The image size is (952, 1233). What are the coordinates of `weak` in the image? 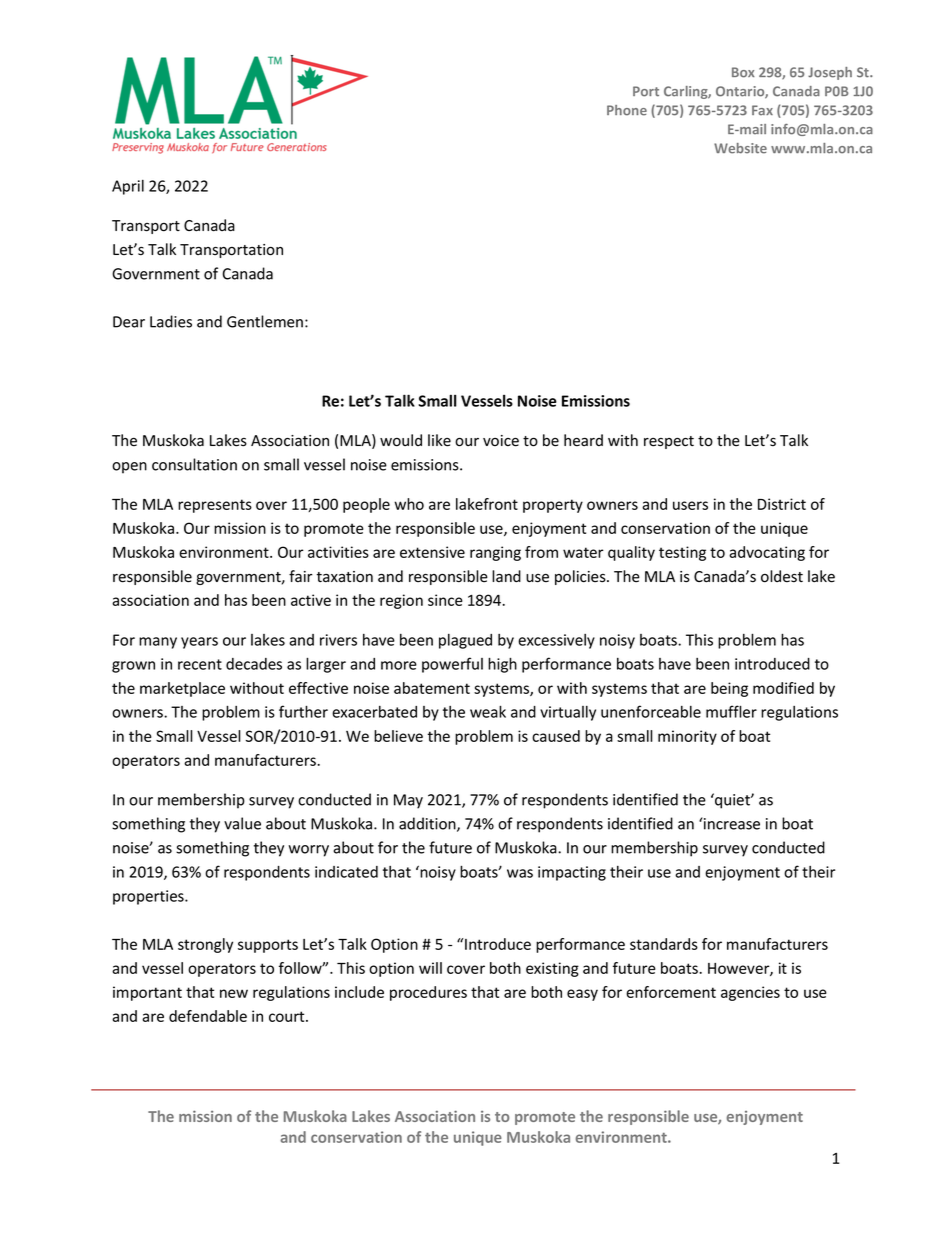 It's located at (488, 711).
